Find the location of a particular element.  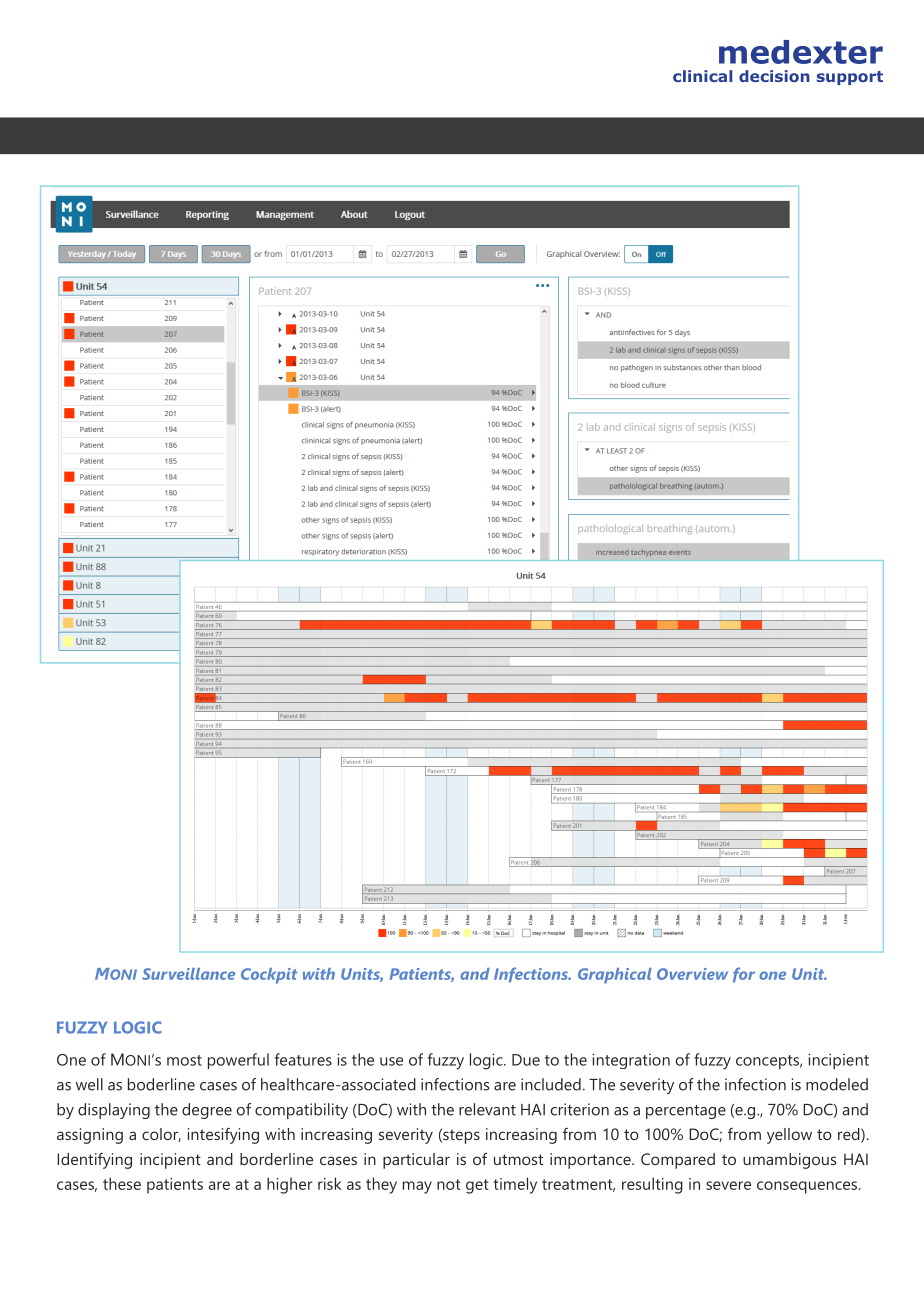

color is located at coordinates (161, 1135).
